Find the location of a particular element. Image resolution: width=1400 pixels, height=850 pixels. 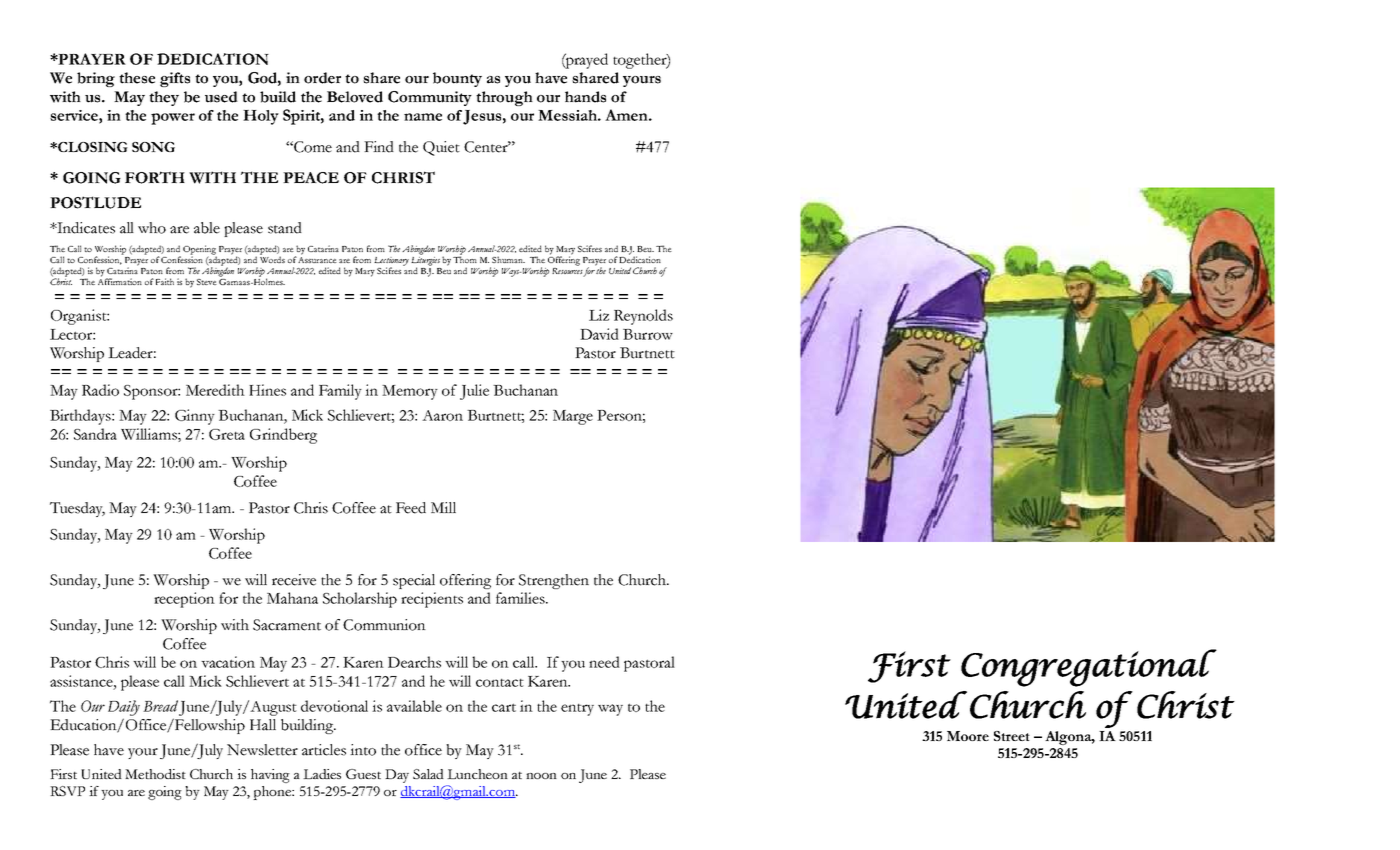

Methodist is located at coordinates (155, 774).
